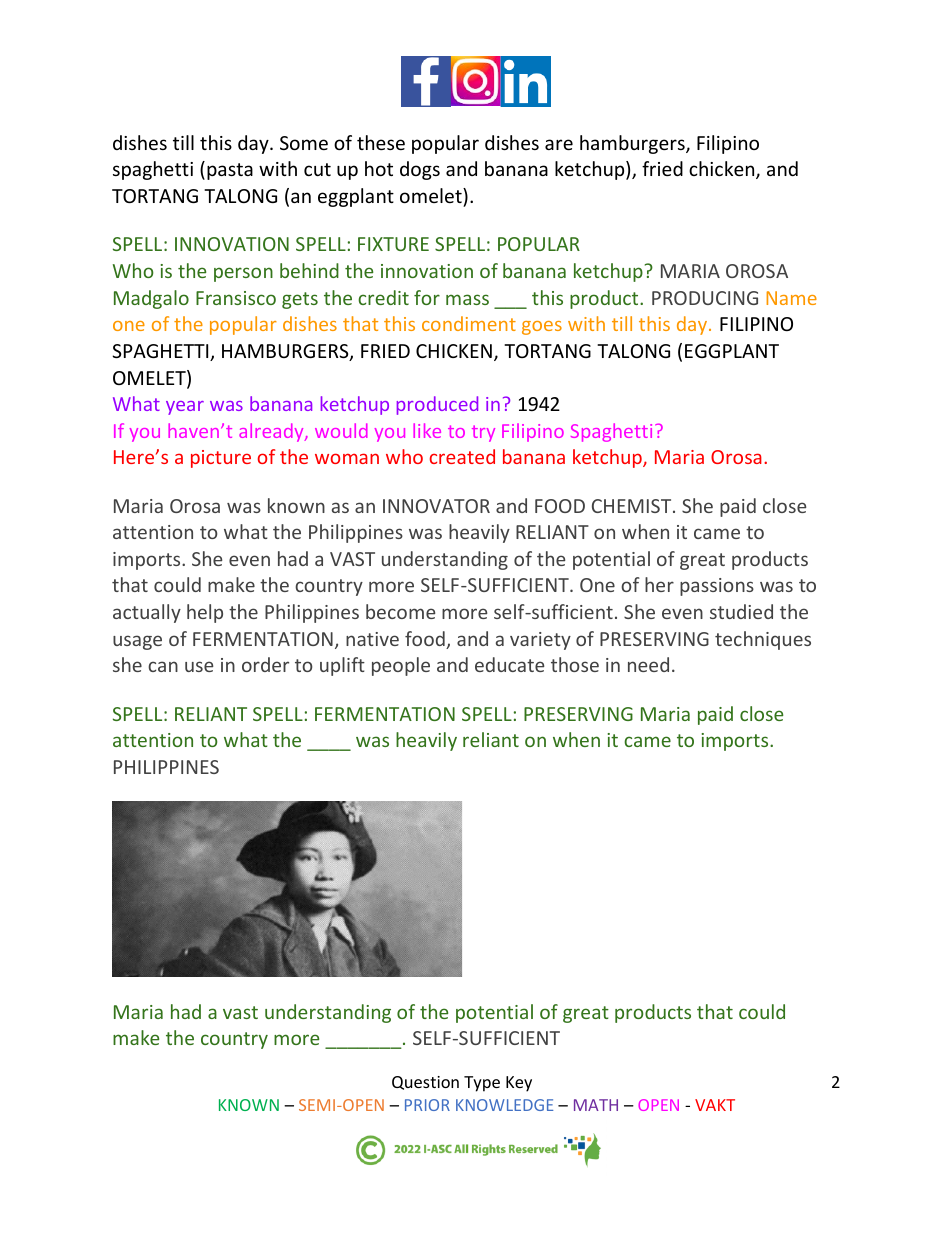 Image resolution: width=952 pixels, height=1233 pixels. Describe the element at coordinates (509, 664) in the screenshot. I see `educate` at that location.
